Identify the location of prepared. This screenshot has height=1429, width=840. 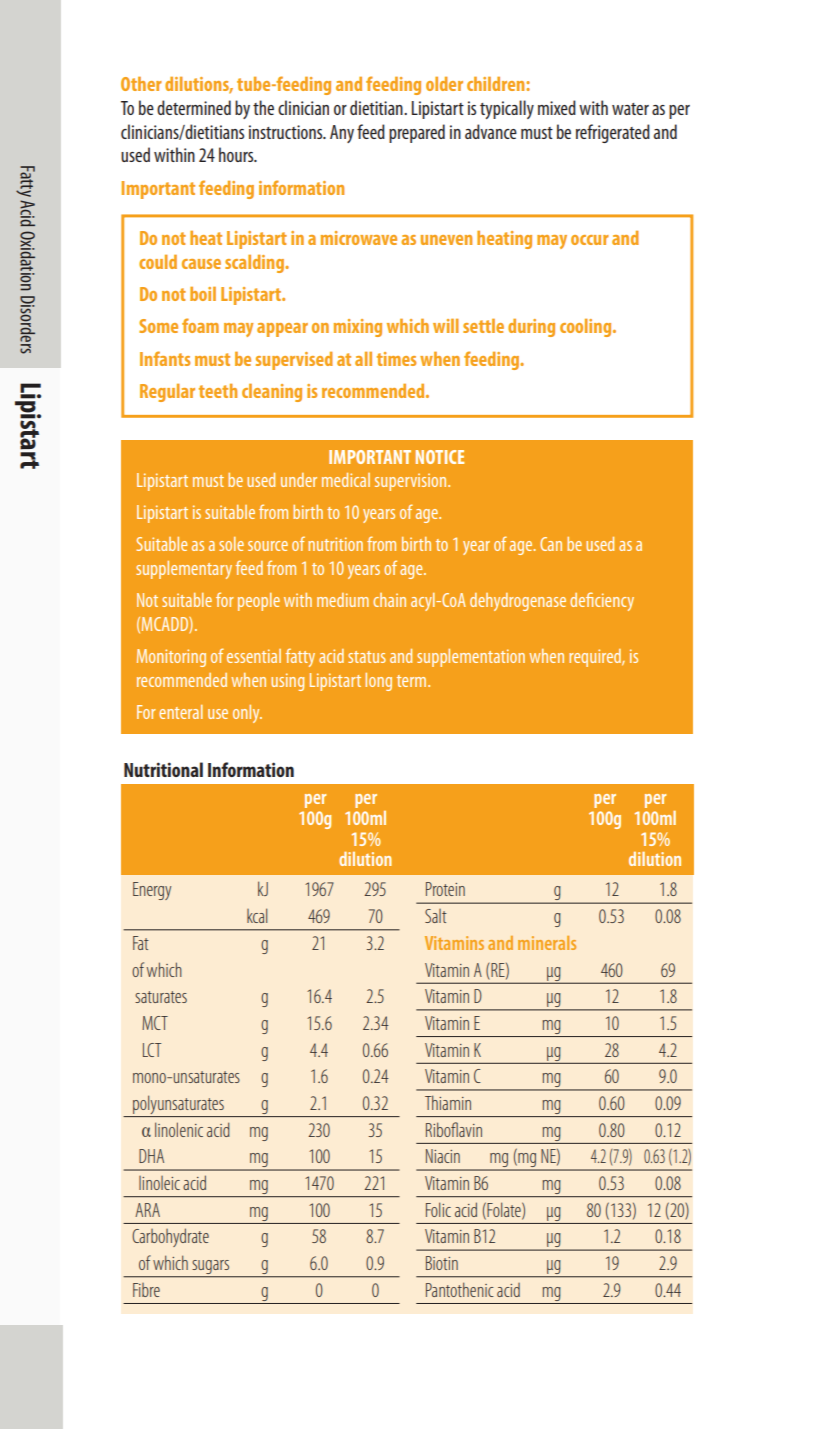
(417, 133).
